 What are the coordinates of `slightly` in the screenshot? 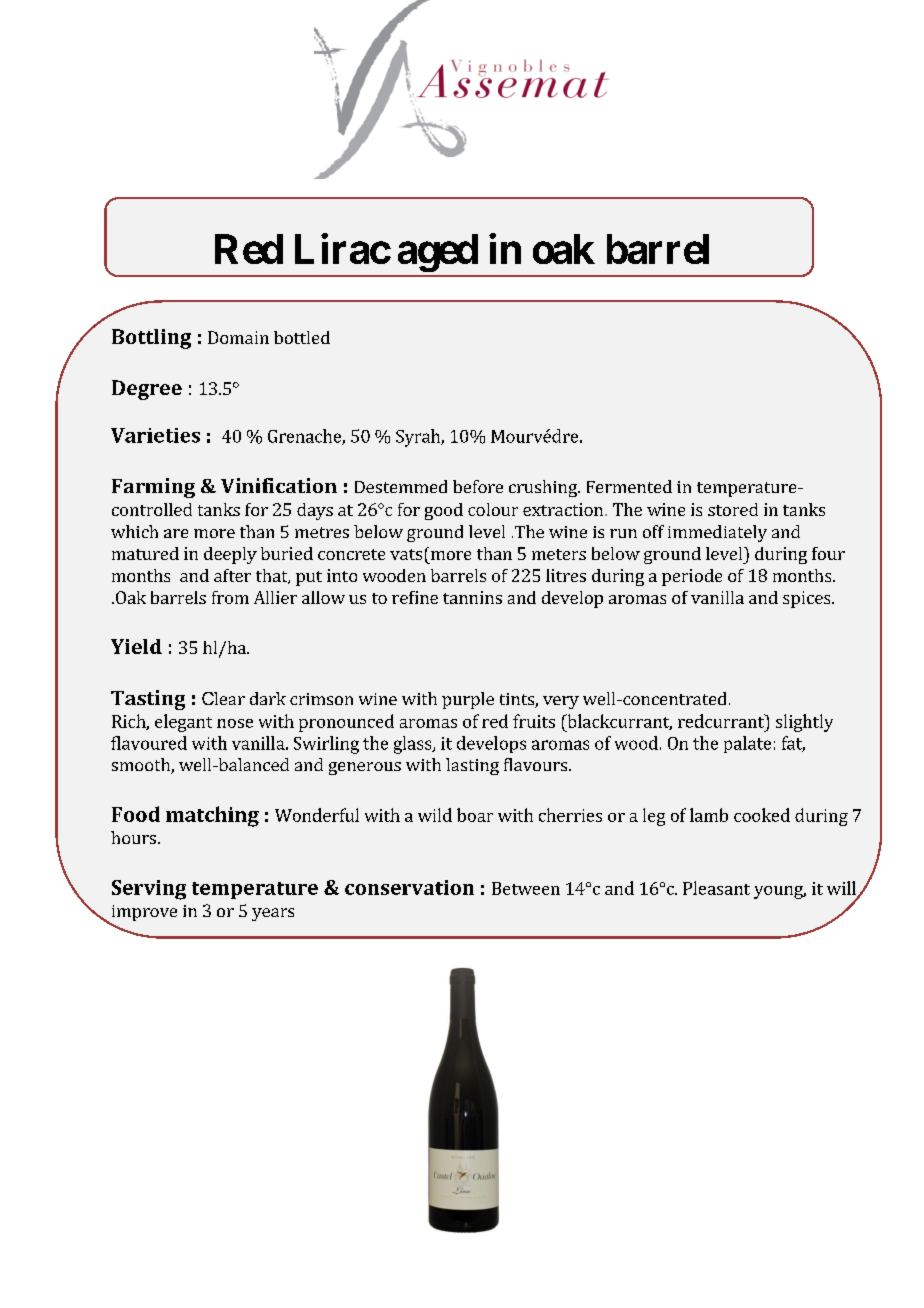 It's located at (804, 723).
